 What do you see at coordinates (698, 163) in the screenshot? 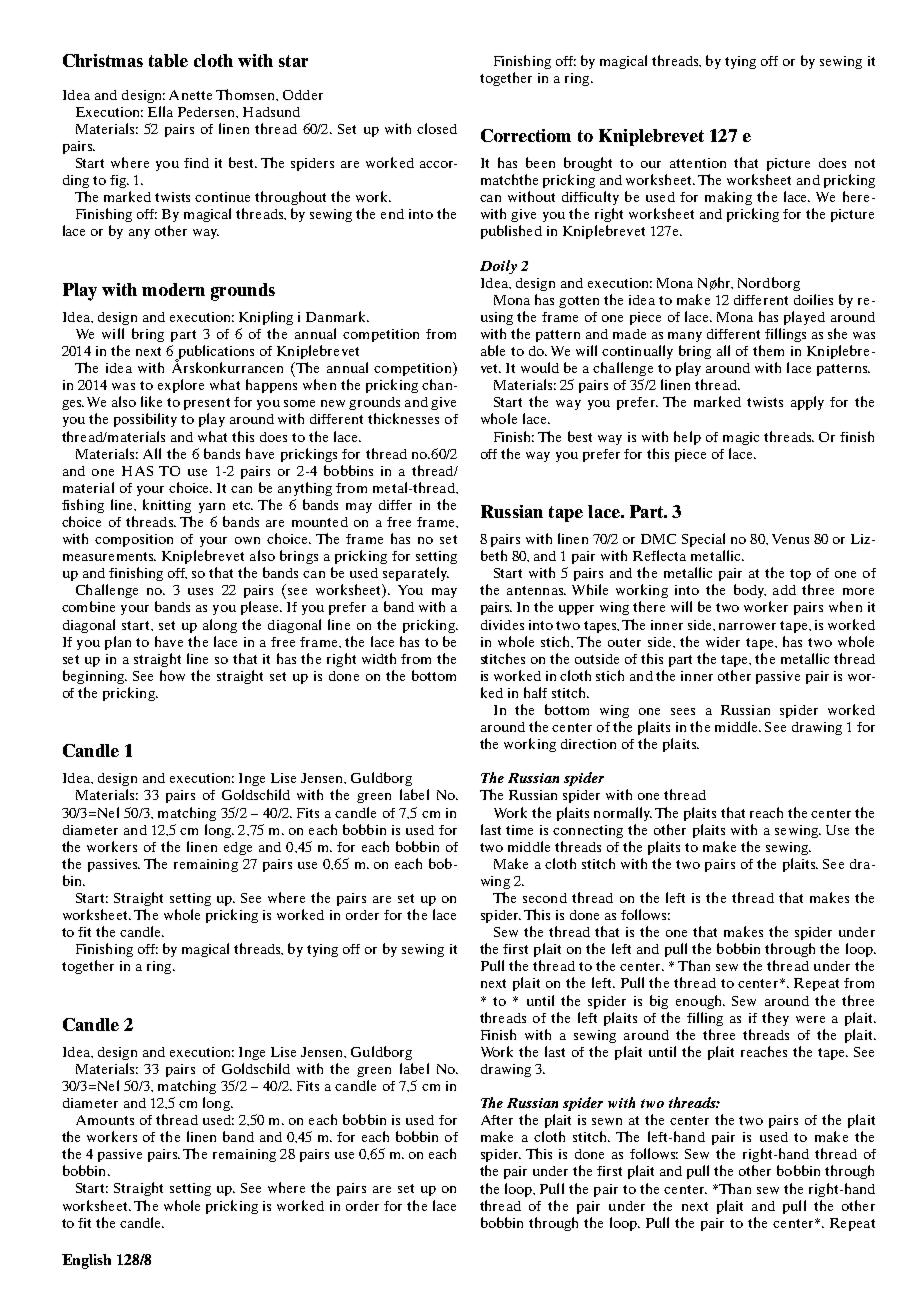
I see `attention` at bounding box center [698, 163].
